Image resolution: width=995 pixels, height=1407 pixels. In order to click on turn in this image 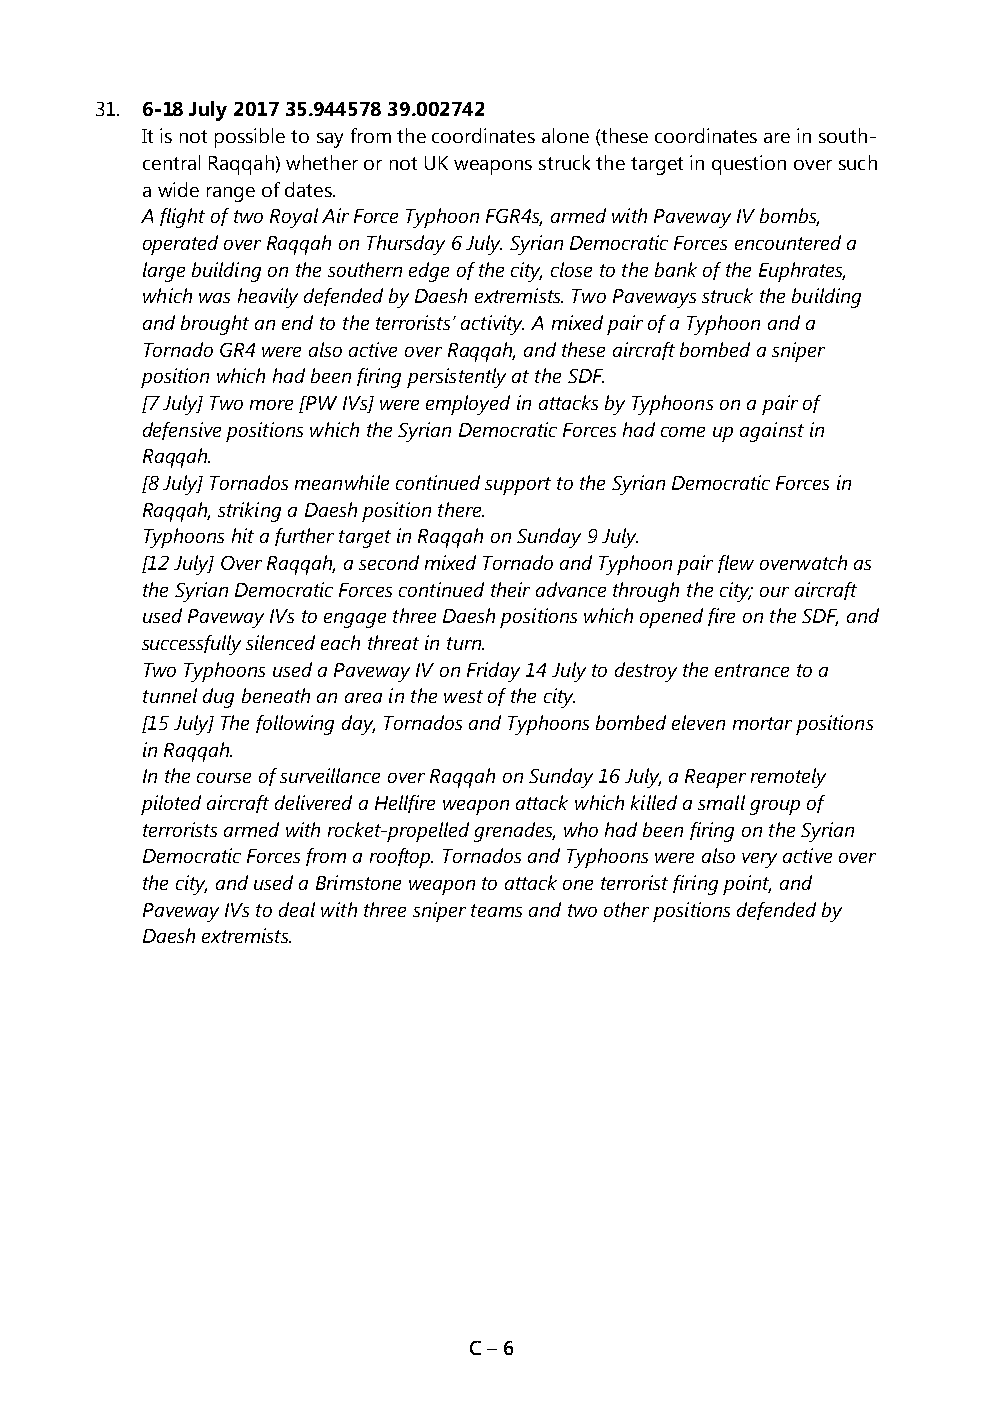, I will do `click(465, 643)`.
